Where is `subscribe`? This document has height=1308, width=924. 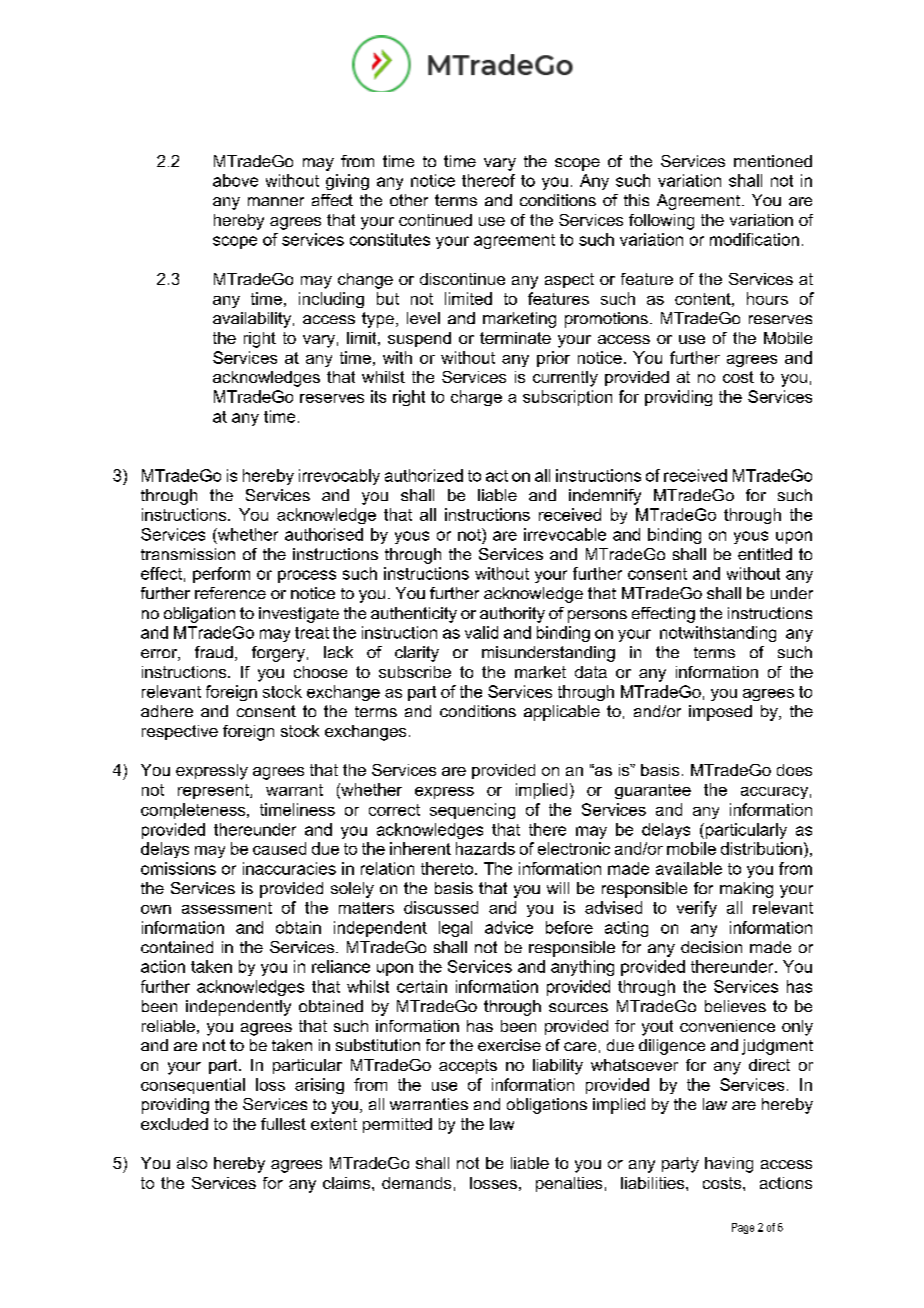
subscribe is located at coordinates (415, 672).
